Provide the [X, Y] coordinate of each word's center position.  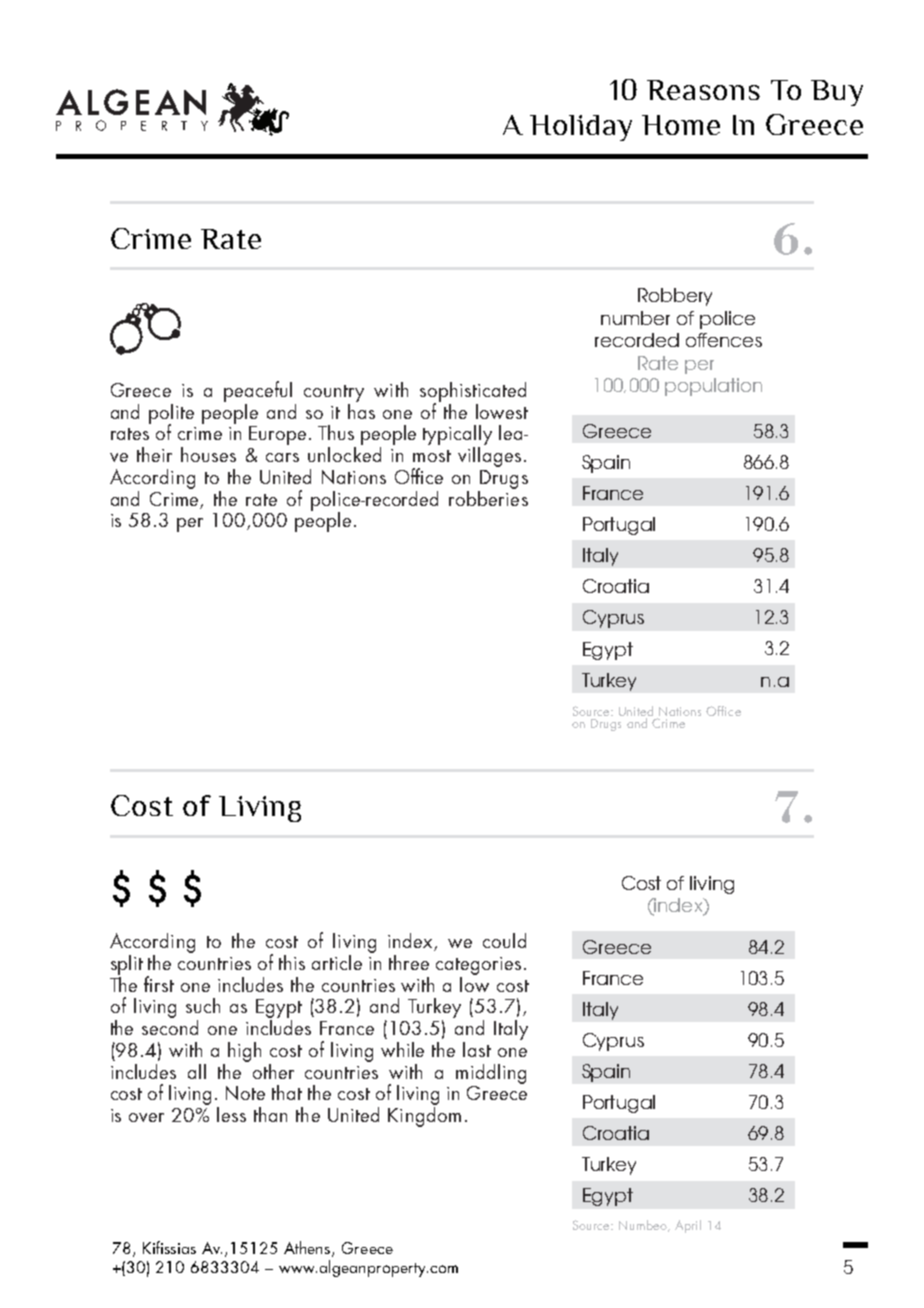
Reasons [703, 90]
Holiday [581, 128]
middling [491, 1074]
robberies [488, 497]
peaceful [258, 391]
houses [208, 454]
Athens [308, 1249]
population [713, 387]
